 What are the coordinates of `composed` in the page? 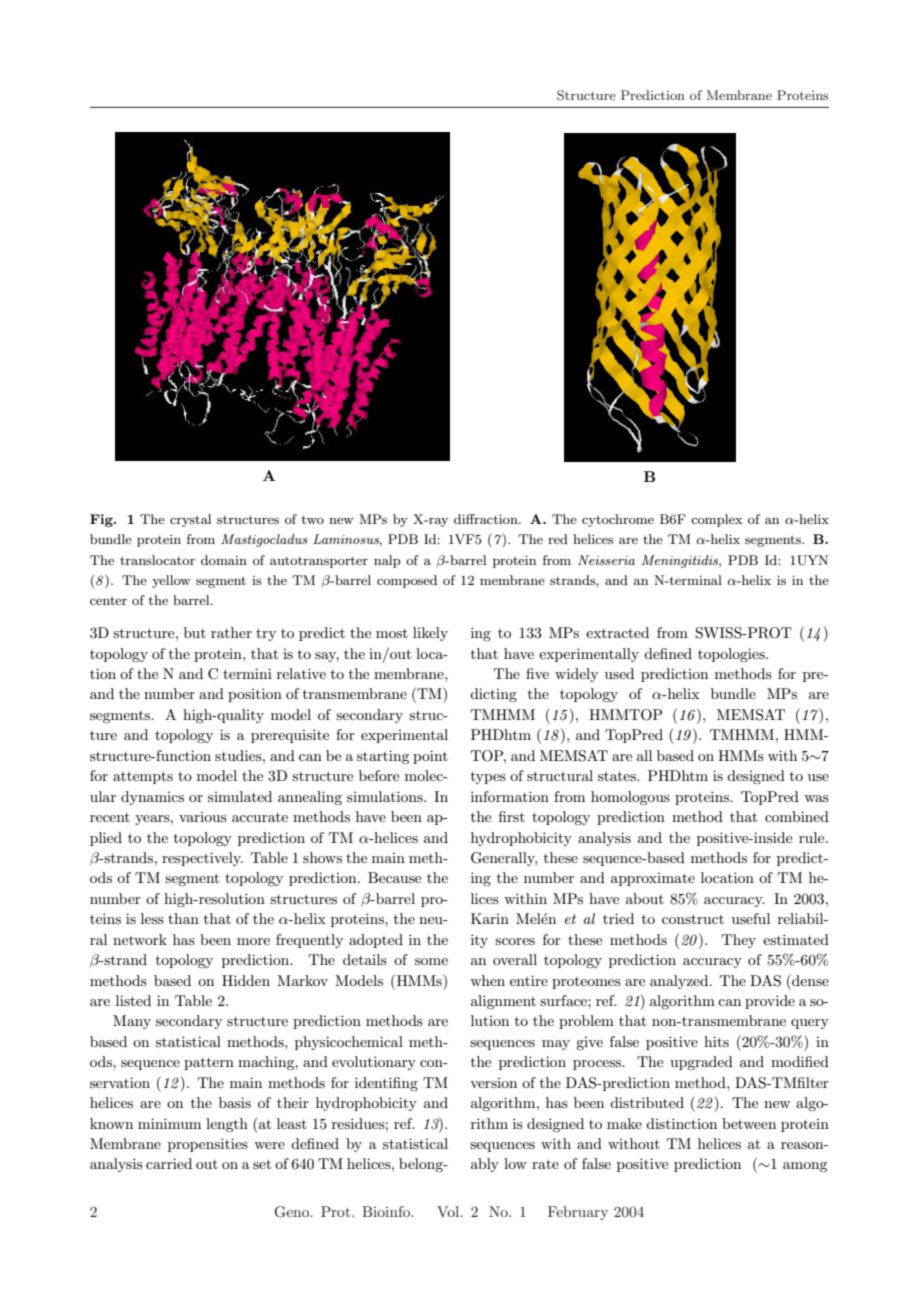 It's located at (407, 581).
